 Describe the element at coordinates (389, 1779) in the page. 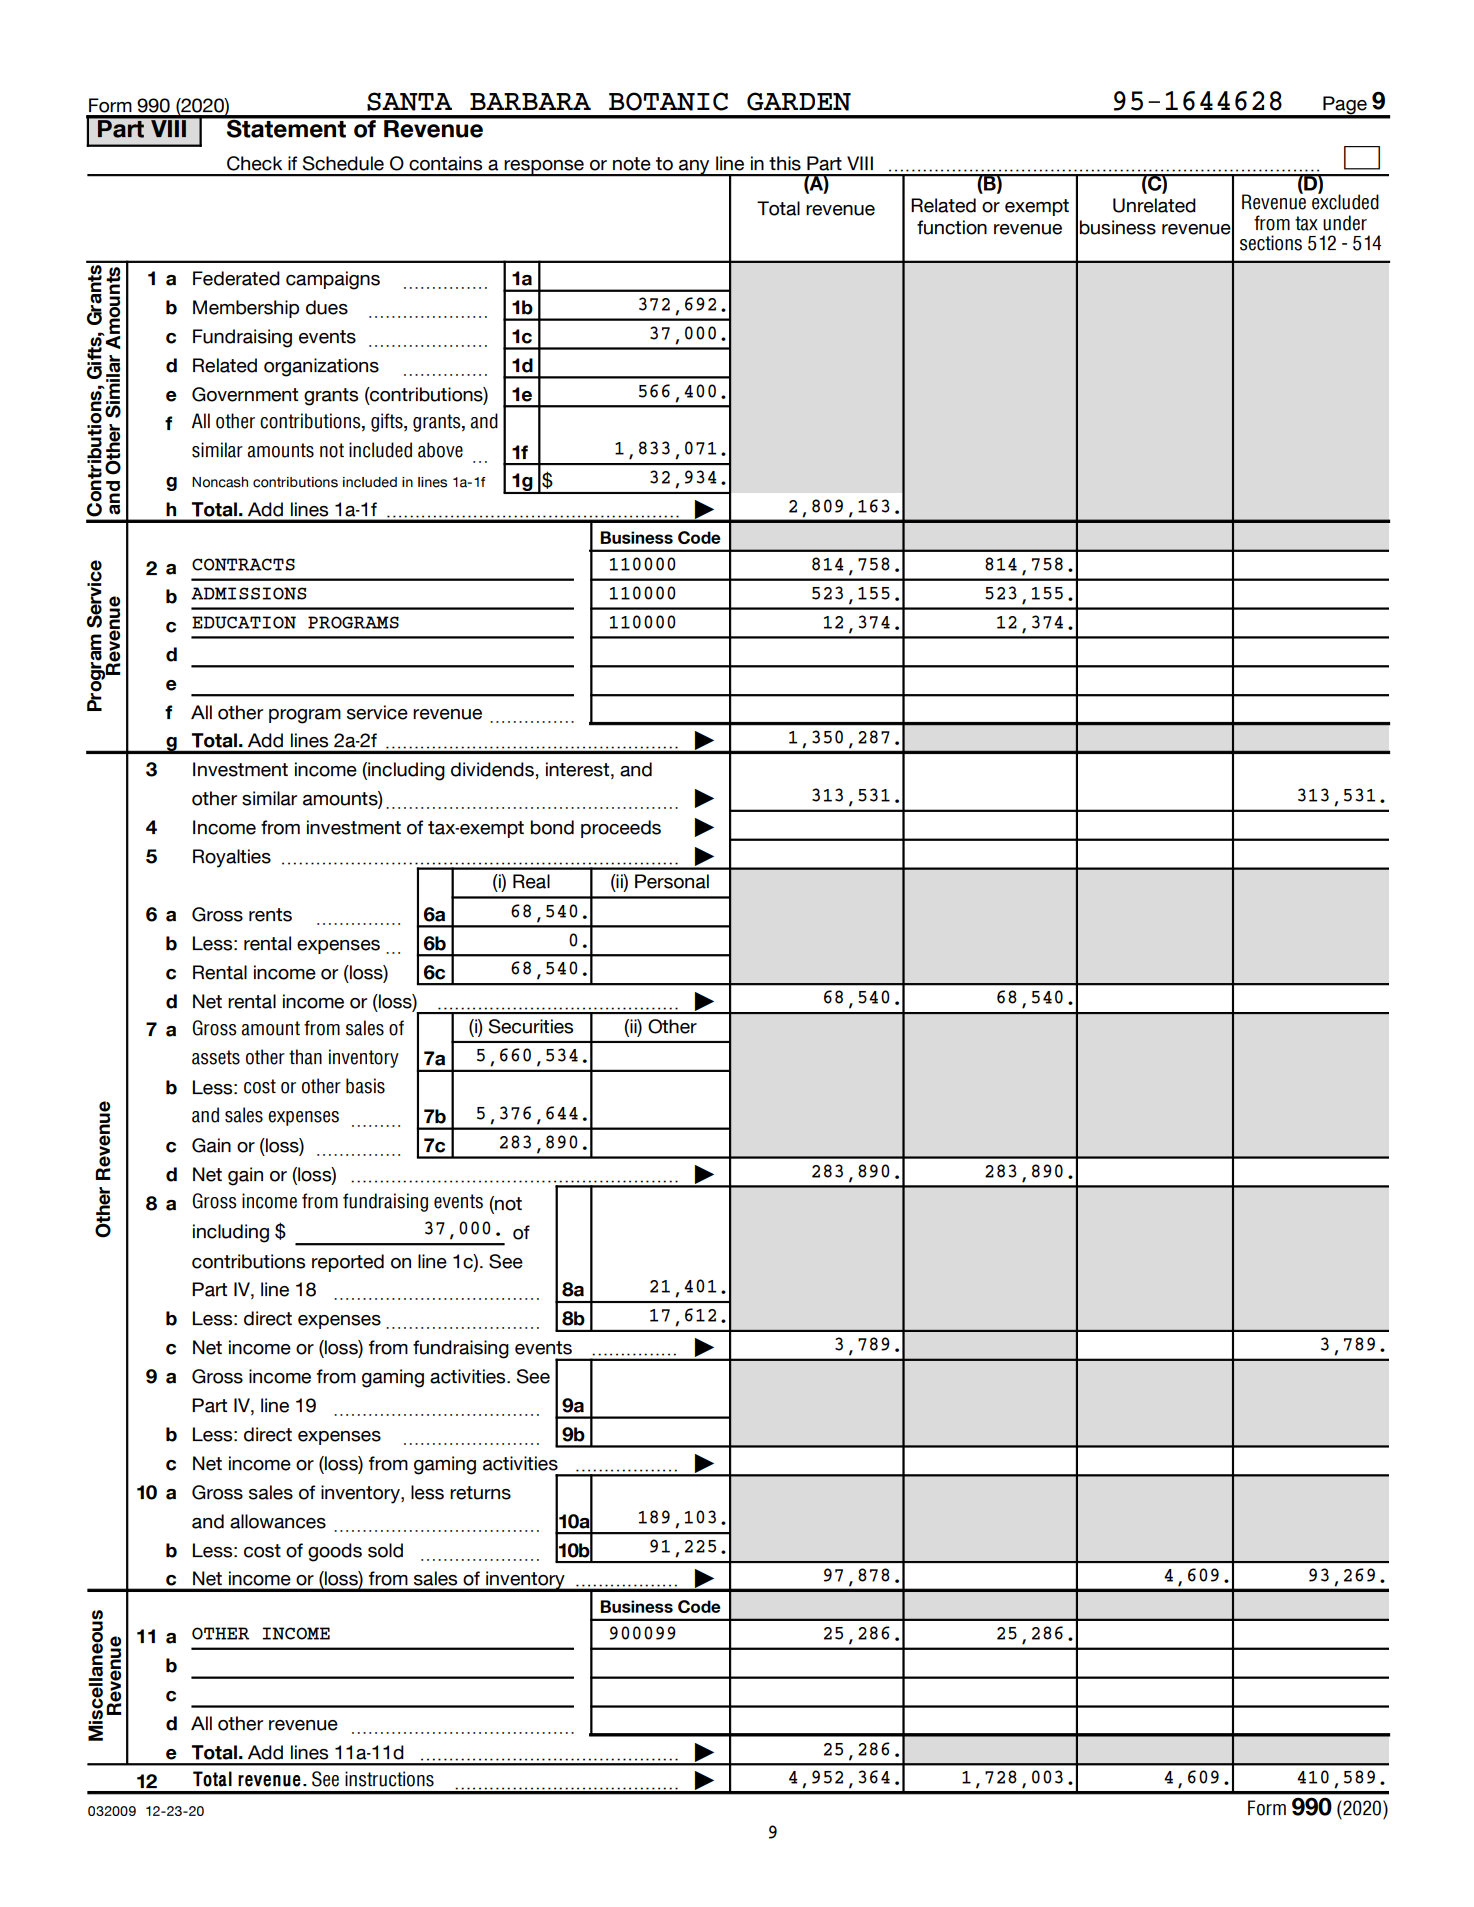

I see `instructions` at that location.
